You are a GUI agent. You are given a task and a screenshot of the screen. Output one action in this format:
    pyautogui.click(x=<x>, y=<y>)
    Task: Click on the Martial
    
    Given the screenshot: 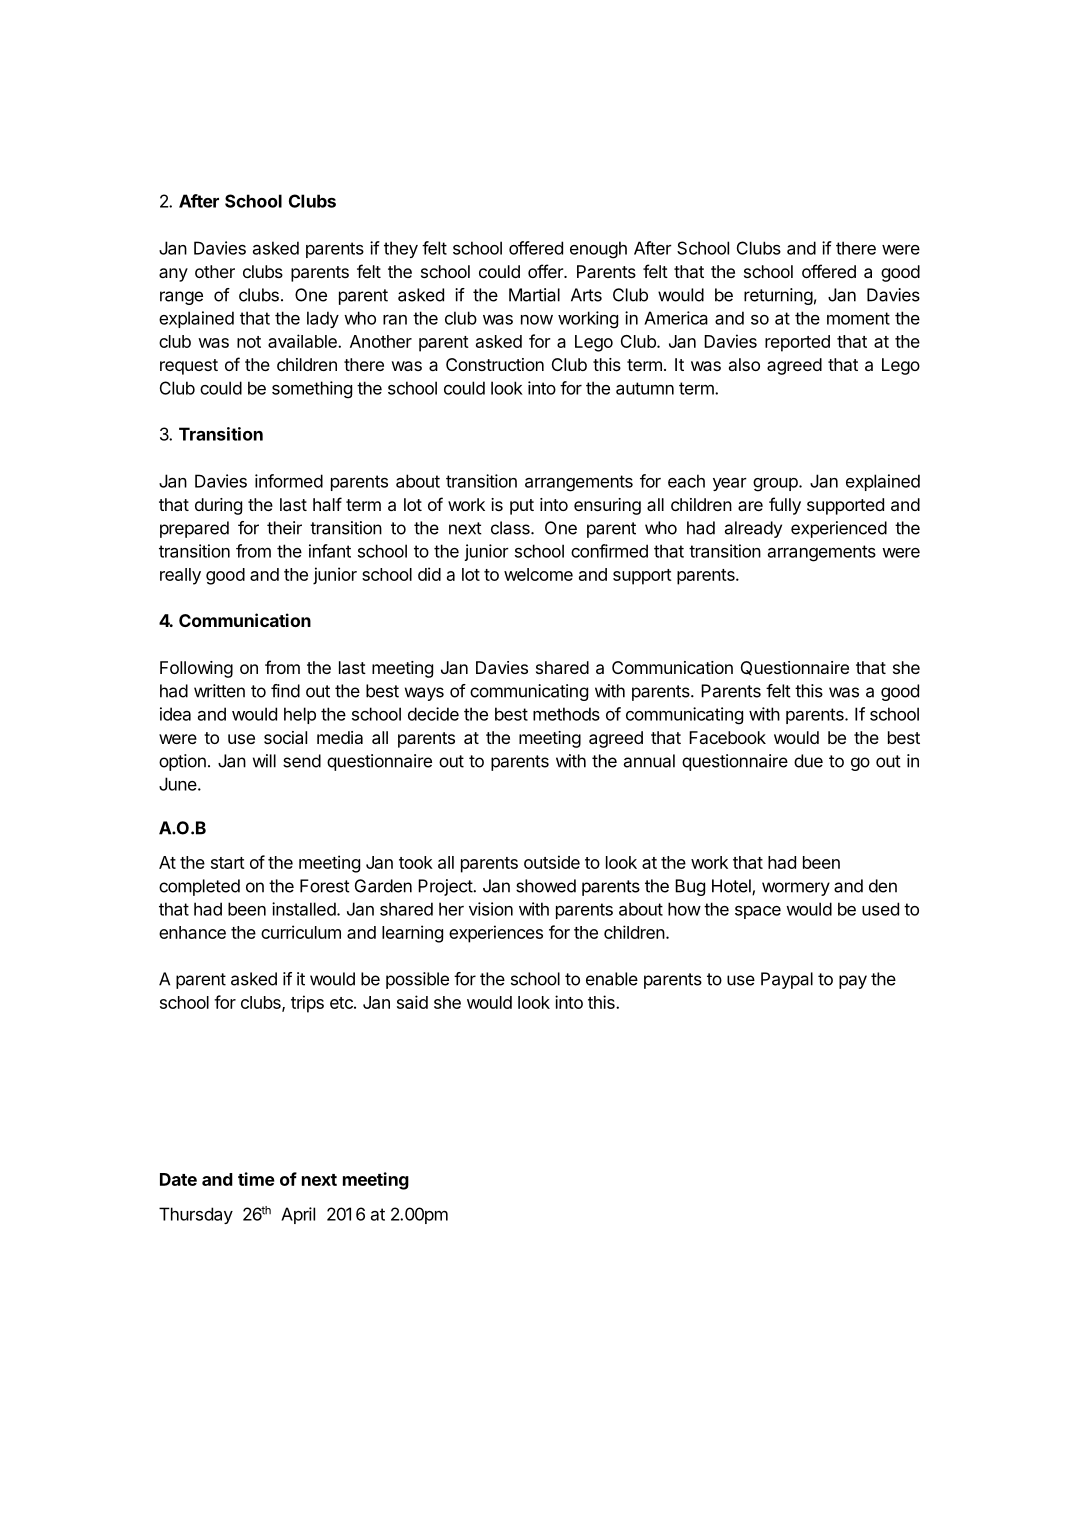 What is the action you would take?
    pyautogui.click(x=534, y=295)
